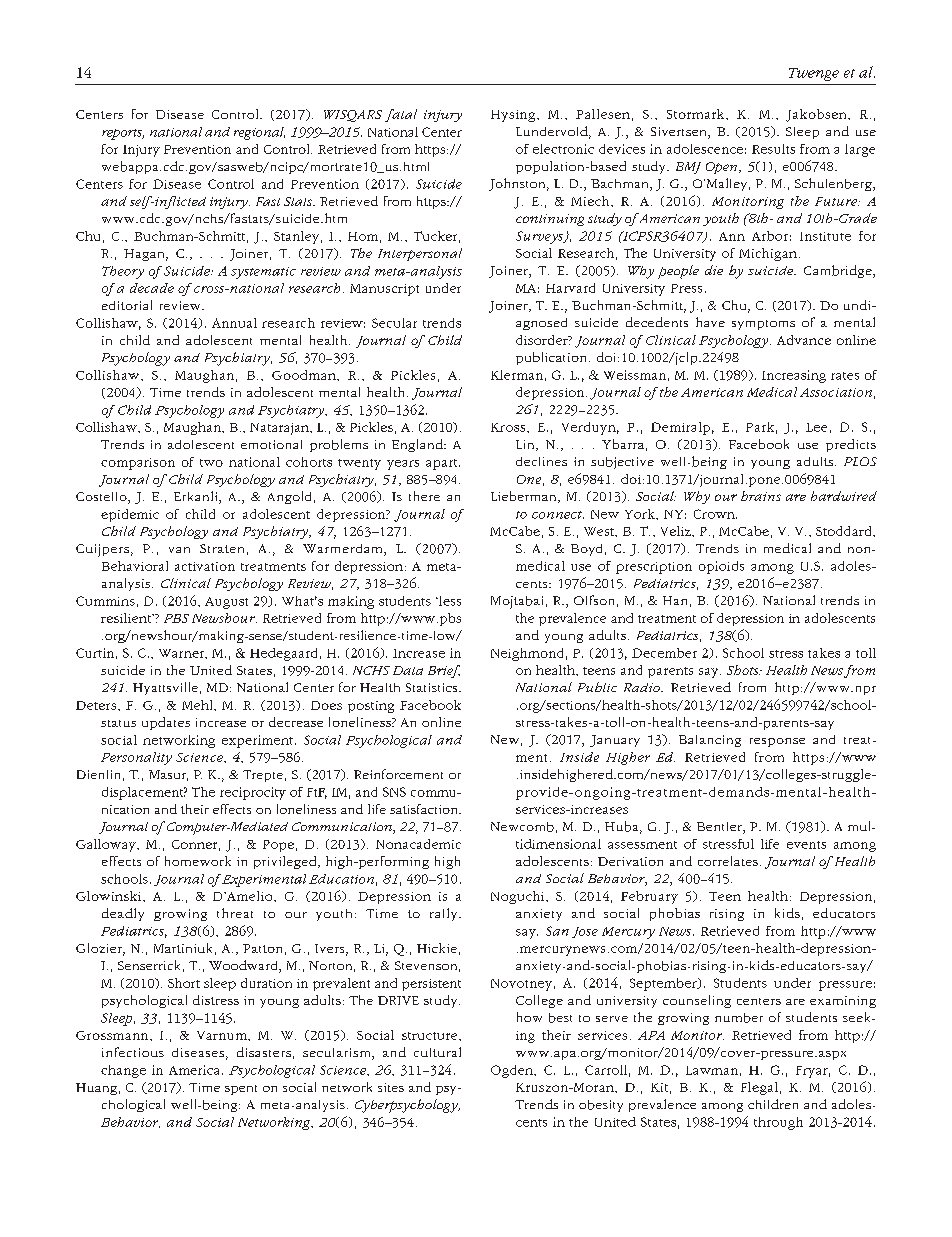  I want to click on less, so click(449, 601).
